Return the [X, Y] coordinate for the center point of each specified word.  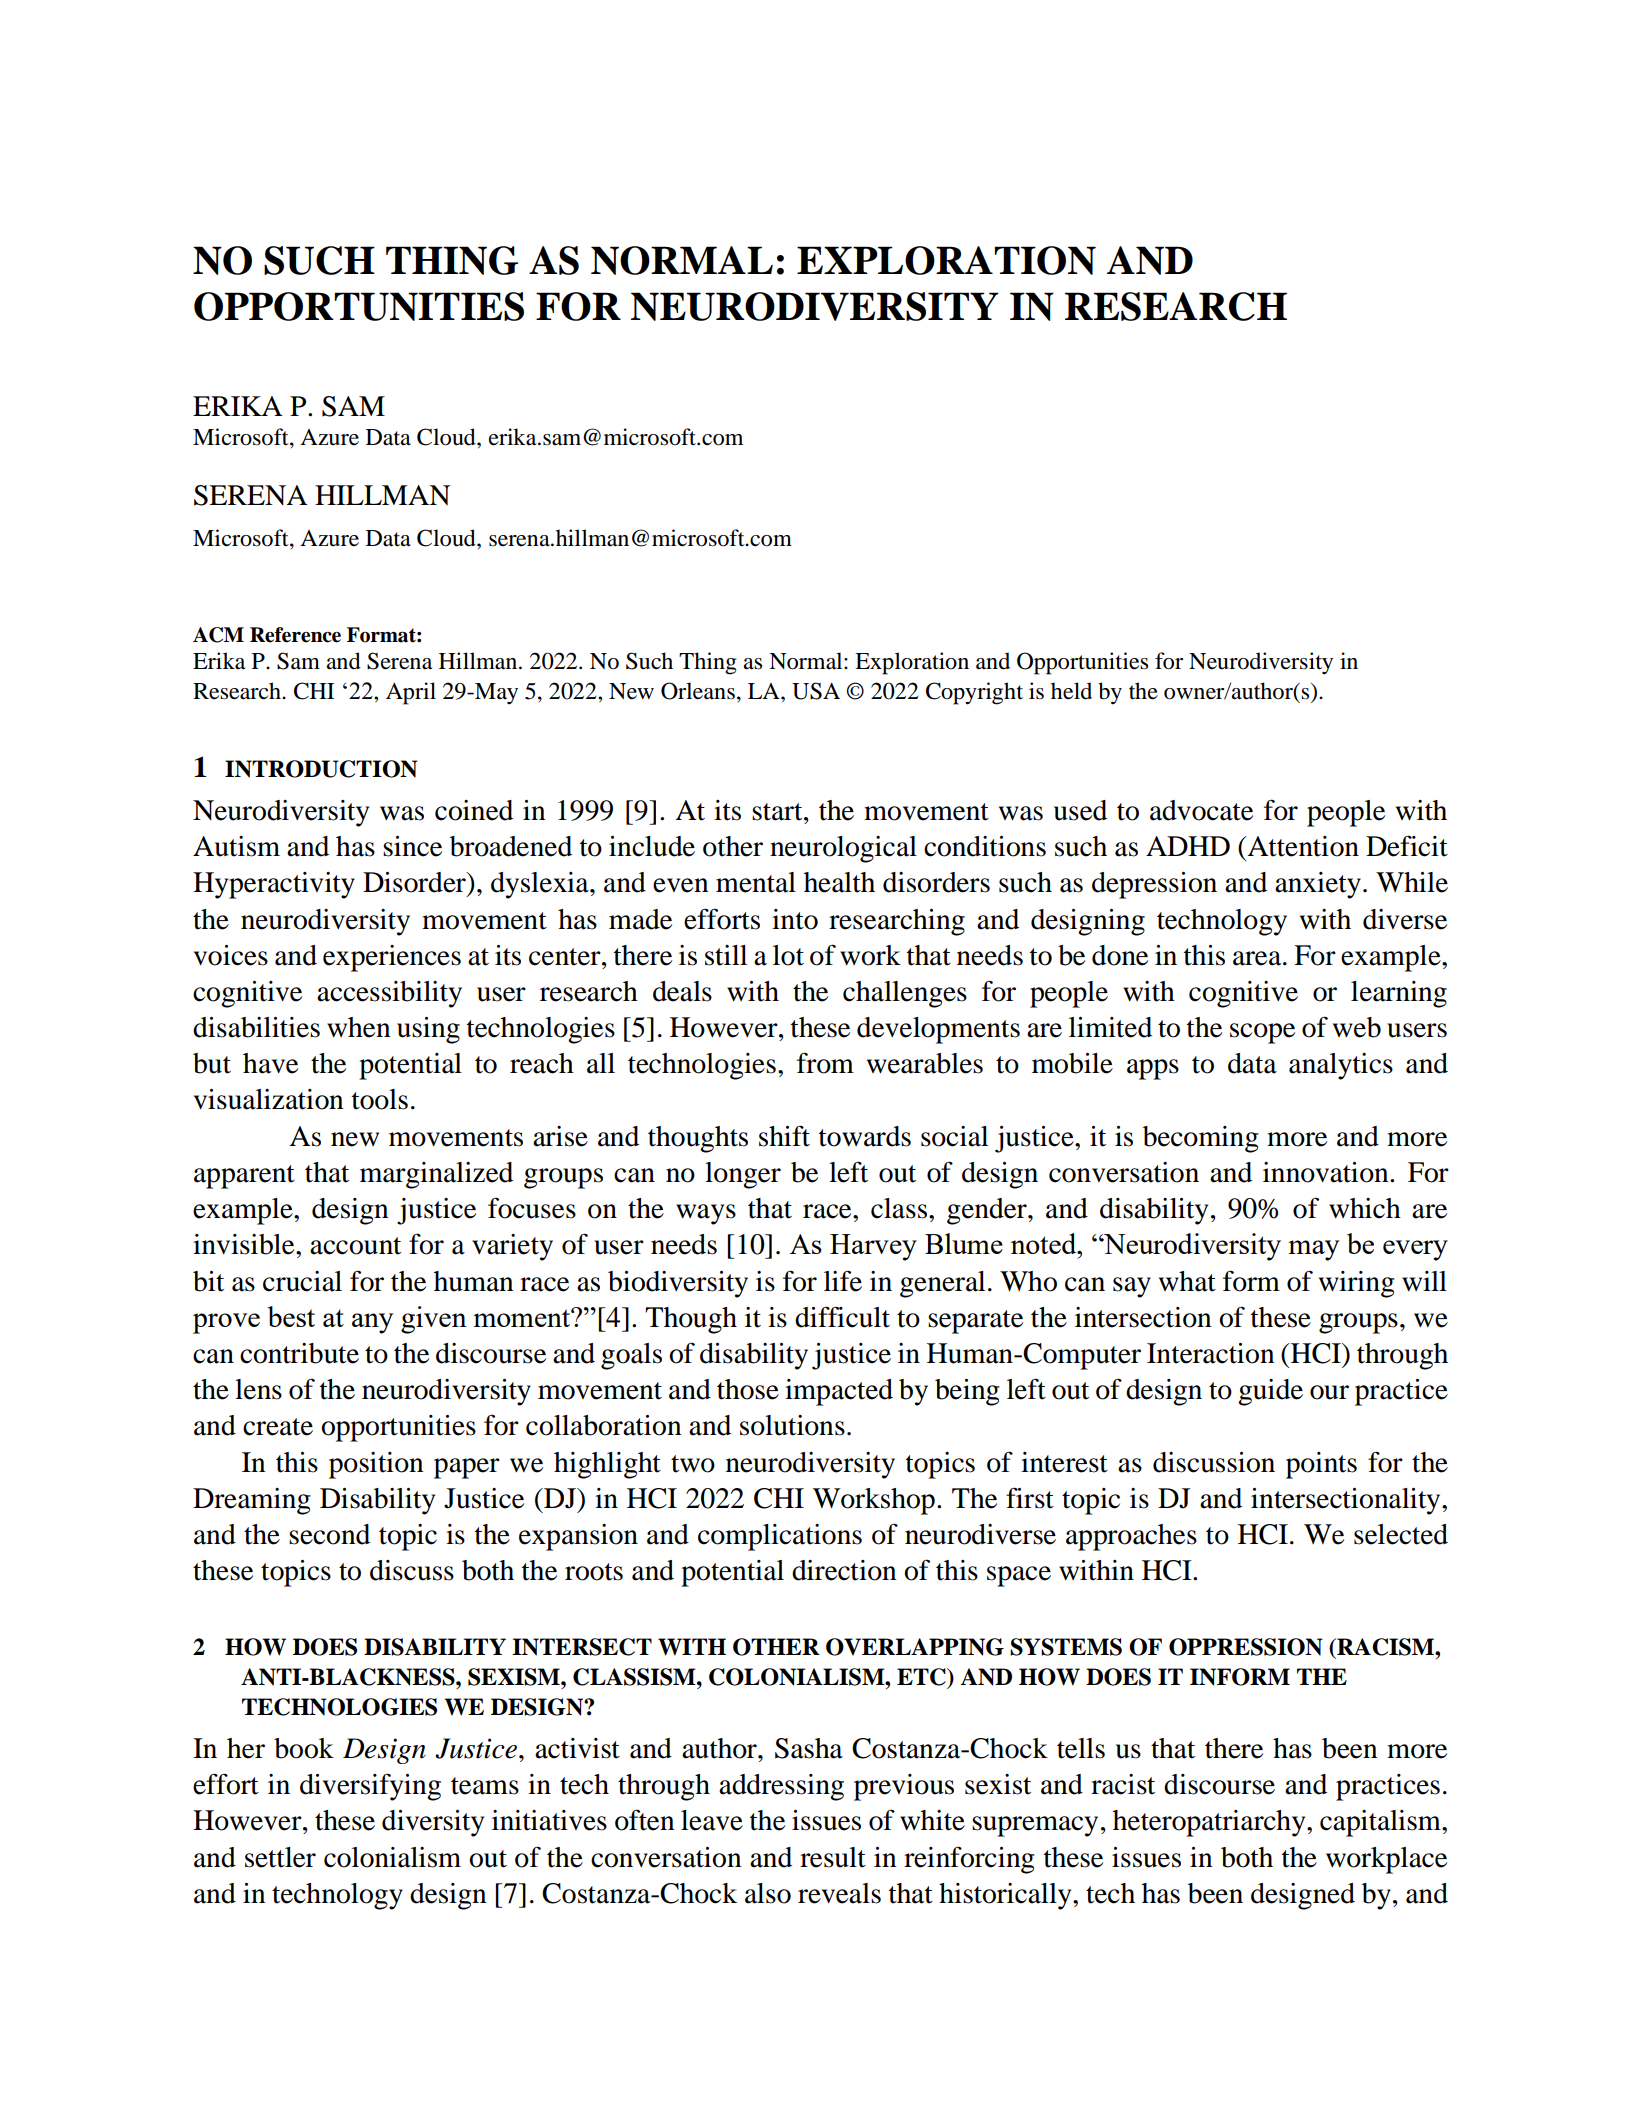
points [1321, 1465]
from [825, 1063]
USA [816, 691]
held [1071, 691]
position [376, 1465]
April [411, 693]
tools [380, 1099]
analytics [1341, 1066]
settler [280, 1857]
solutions [792, 1425]
